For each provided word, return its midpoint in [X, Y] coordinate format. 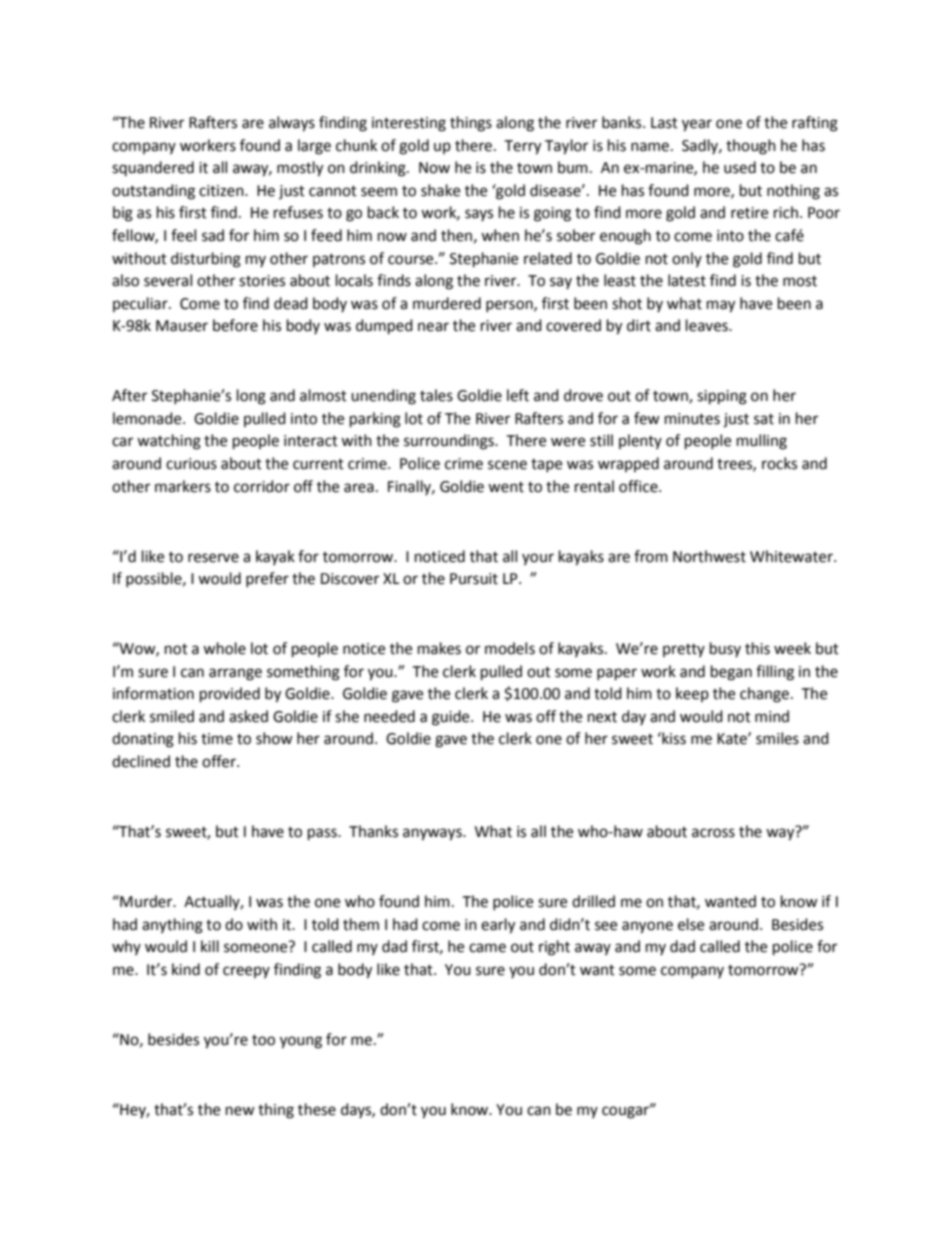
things [471, 124]
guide [452, 718]
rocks [779, 463]
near [433, 327]
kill [210, 946]
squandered [153, 168]
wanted [730, 901]
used [740, 167]
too [263, 1040]
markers [183, 486]
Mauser [182, 326]
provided [230, 695]
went [506, 487]
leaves [708, 325]
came [487, 948]
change [764, 695]
